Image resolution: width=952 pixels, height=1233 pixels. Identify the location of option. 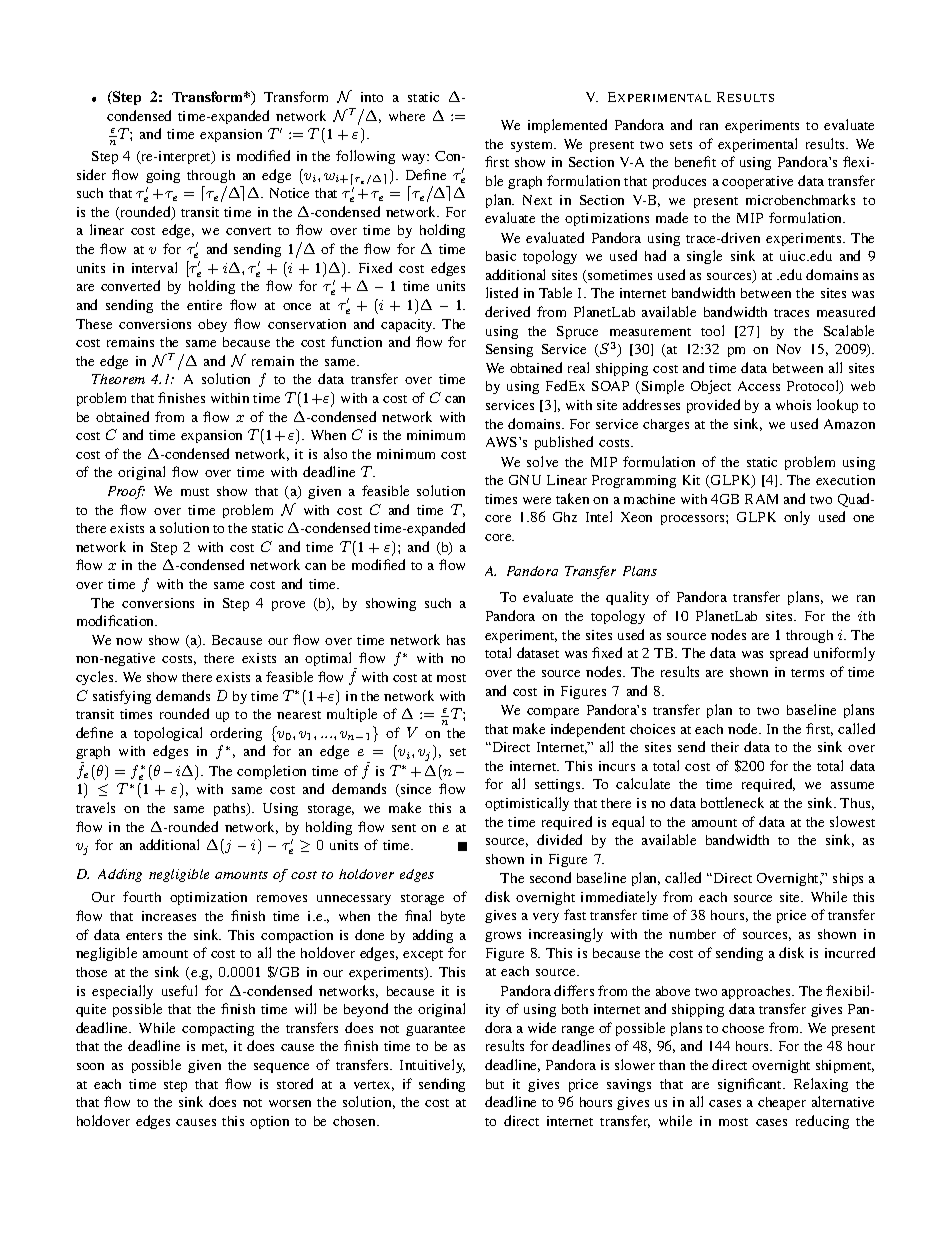
(269, 1122).
